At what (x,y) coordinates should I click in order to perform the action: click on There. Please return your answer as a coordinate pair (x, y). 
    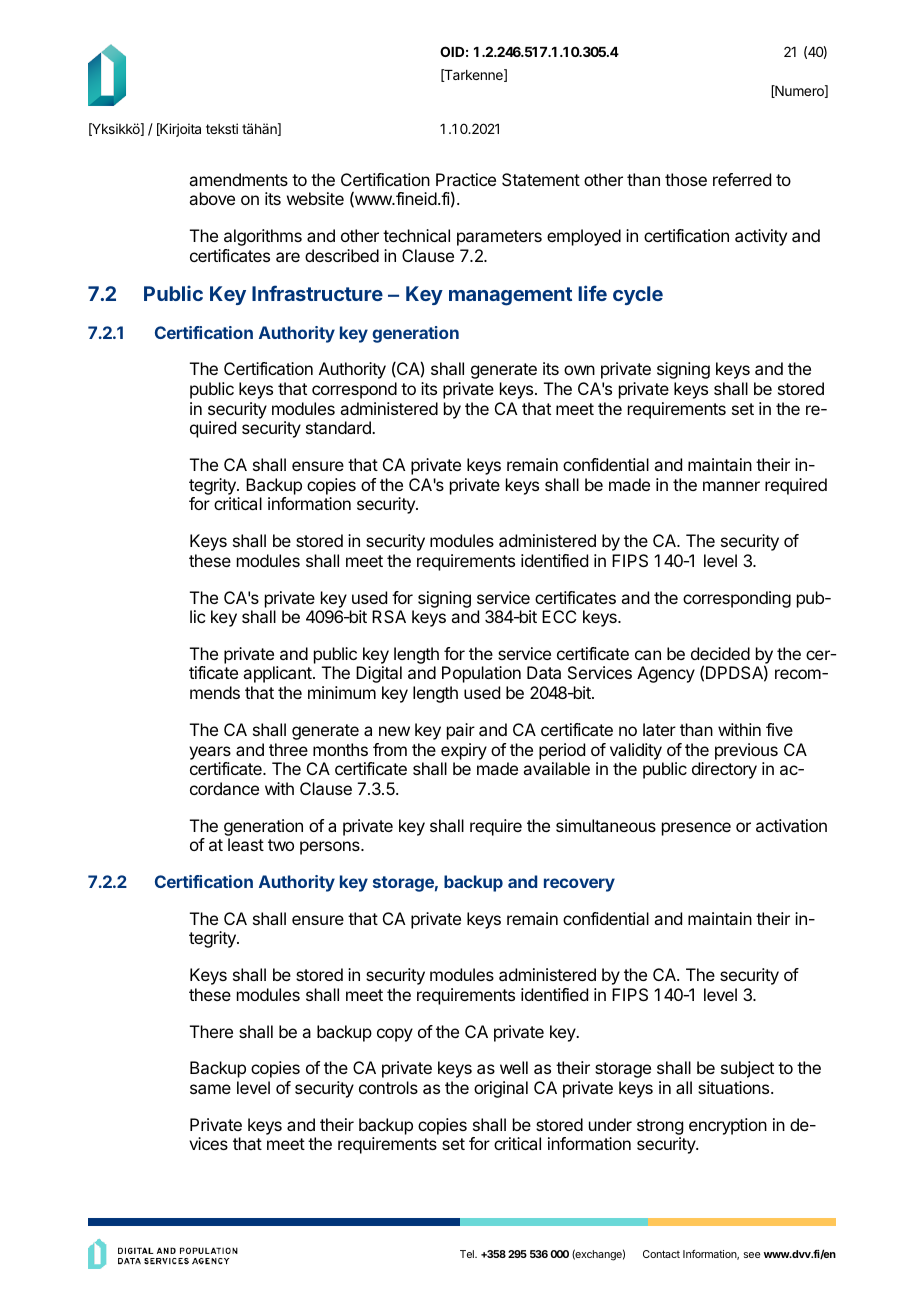
    Looking at the image, I should click on (211, 1031).
